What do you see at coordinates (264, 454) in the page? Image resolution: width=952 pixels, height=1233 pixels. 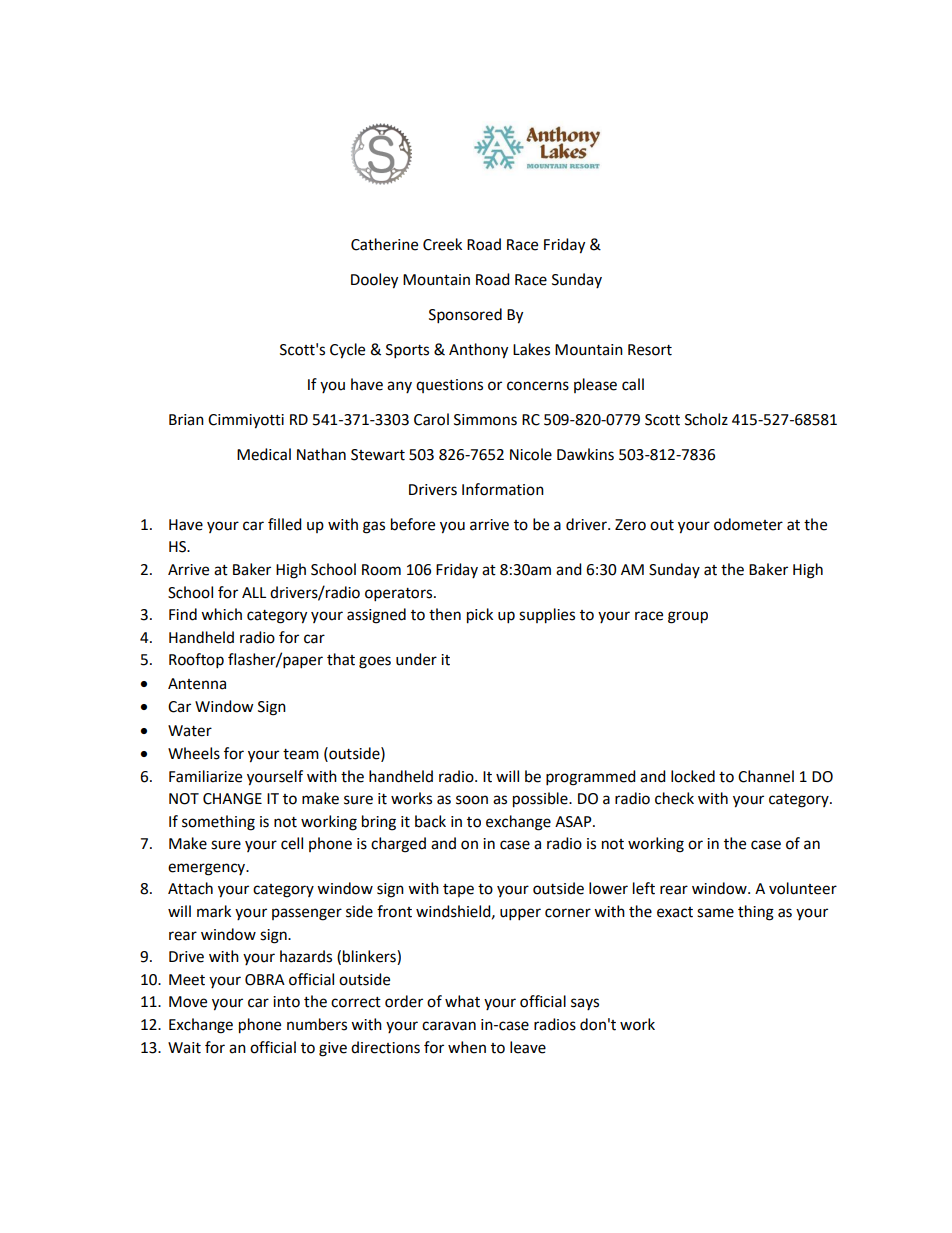 I see `Medical` at bounding box center [264, 454].
